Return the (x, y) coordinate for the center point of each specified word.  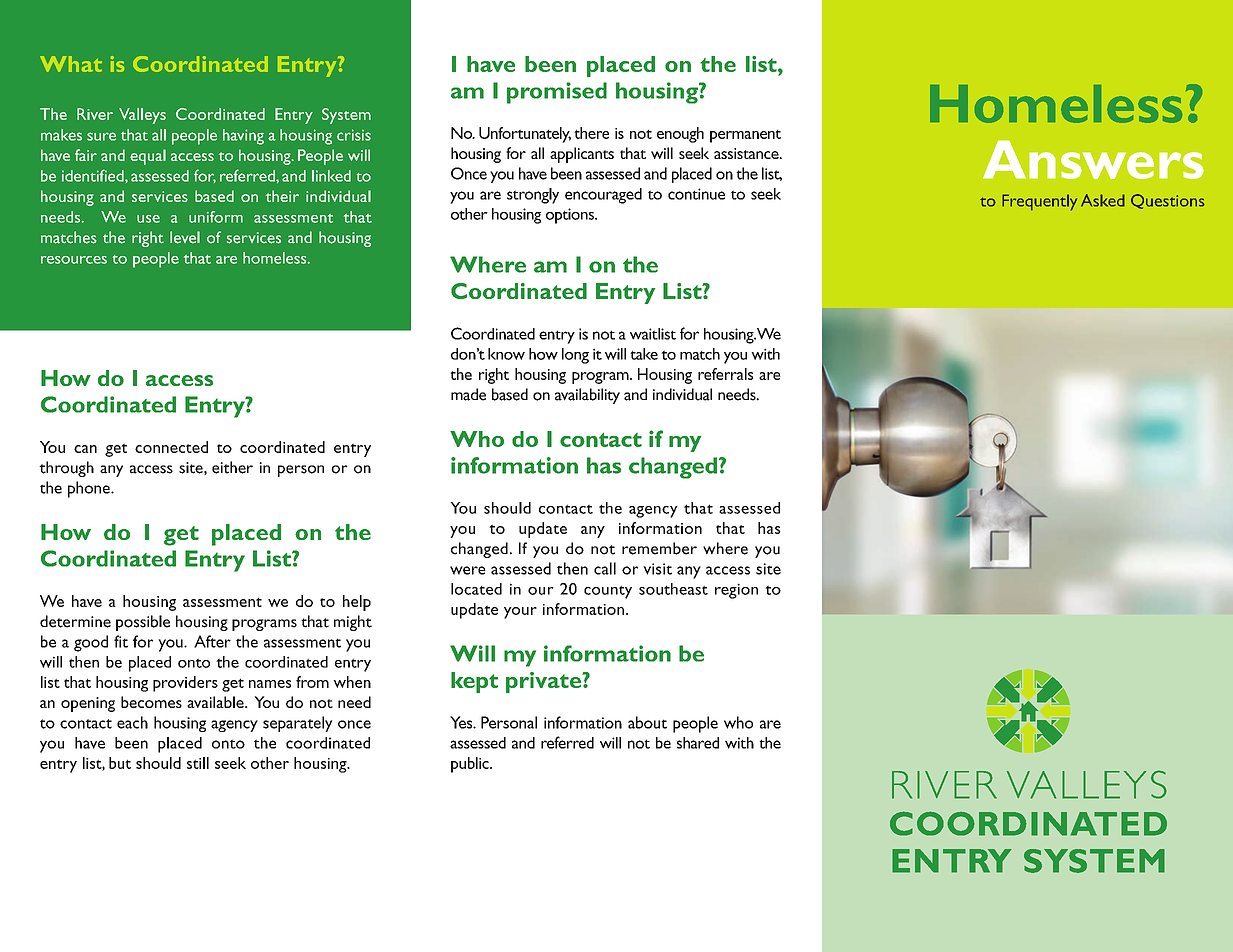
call (605, 568)
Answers (1093, 159)
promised (557, 93)
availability (587, 396)
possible (143, 623)
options (571, 216)
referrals (725, 374)
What (71, 64)
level (185, 237)
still (198, 763)
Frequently (1039, 202)
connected (171, 447)
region (736, 591)
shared (698, 743)
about (647, 722)
